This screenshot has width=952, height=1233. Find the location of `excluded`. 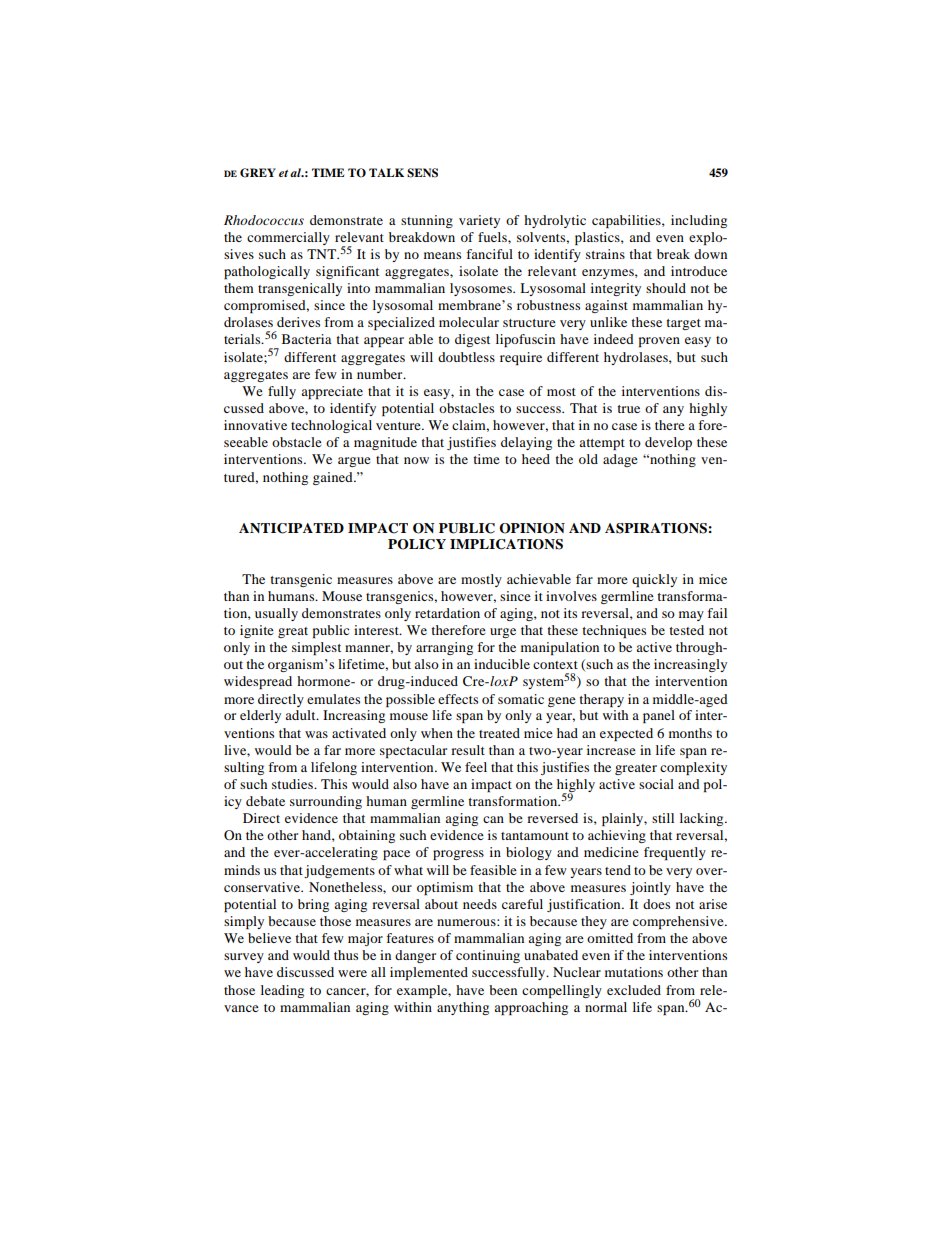

excluded is located at coordinates (634, 990).
